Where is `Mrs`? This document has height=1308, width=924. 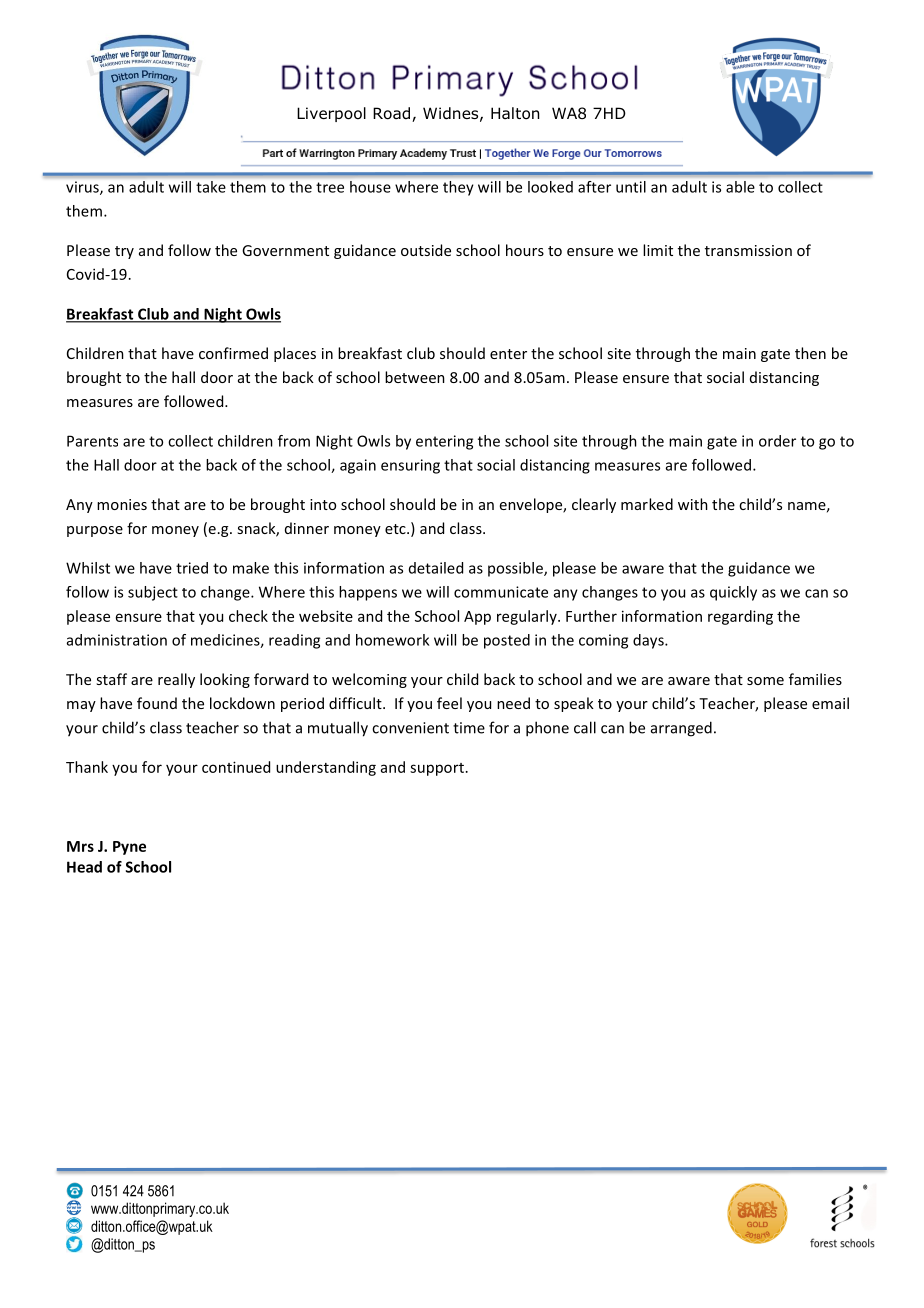 Mrs is located at coordinates (80, 846).
